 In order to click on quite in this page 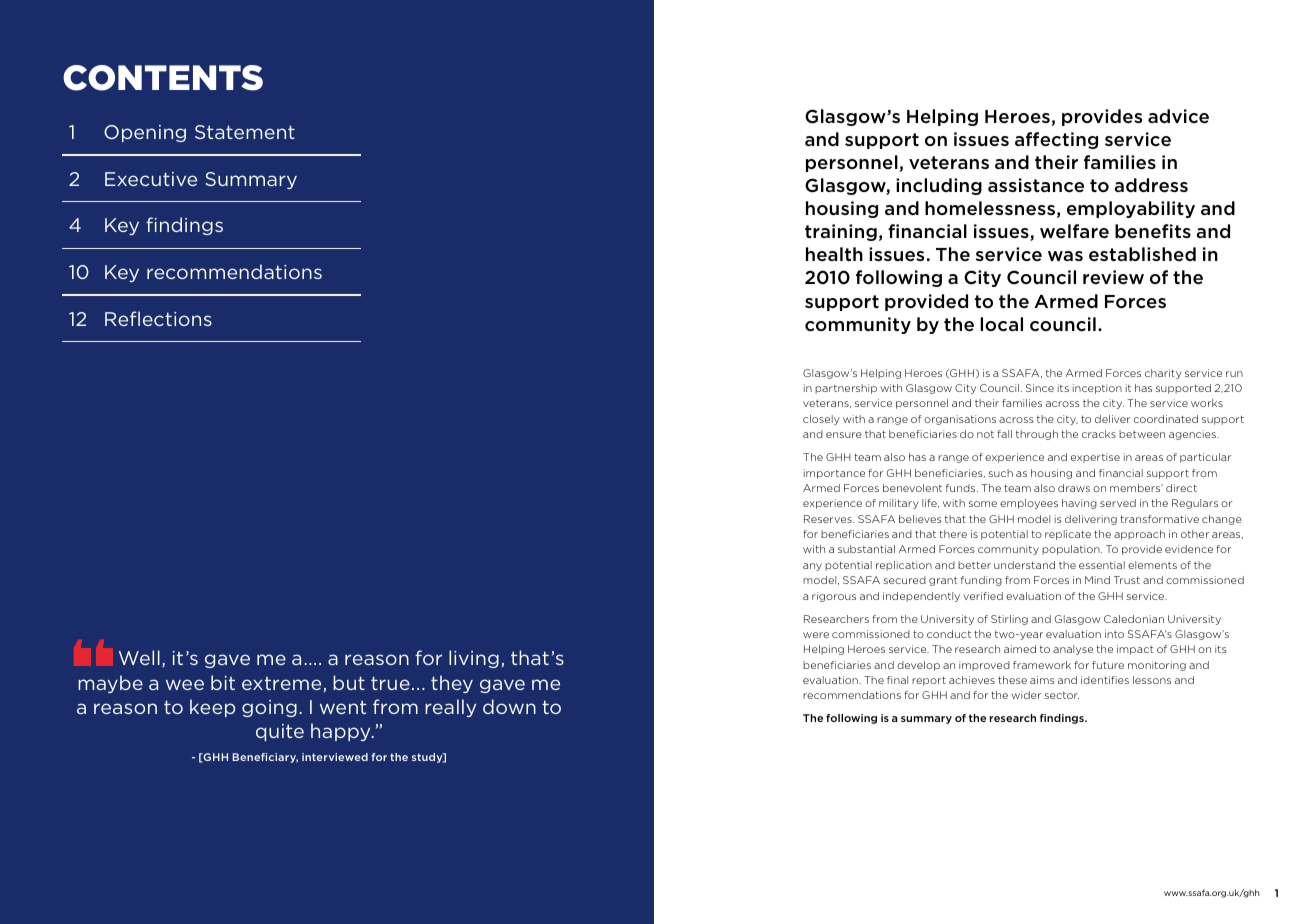, I will do `click(280, 732)`.
